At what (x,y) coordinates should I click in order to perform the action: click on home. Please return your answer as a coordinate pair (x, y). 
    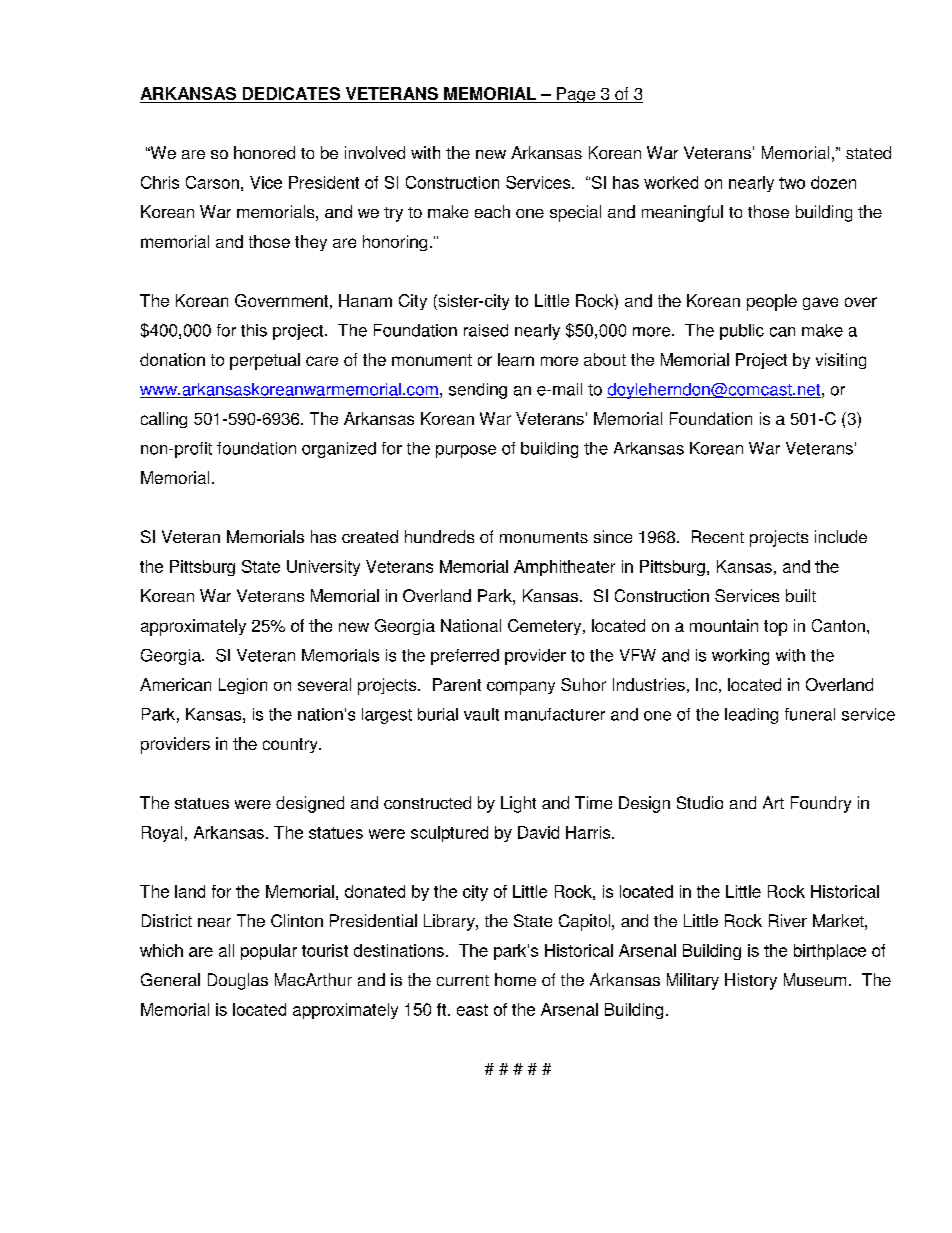
    Looking at the image, I should click on (515, 979).
